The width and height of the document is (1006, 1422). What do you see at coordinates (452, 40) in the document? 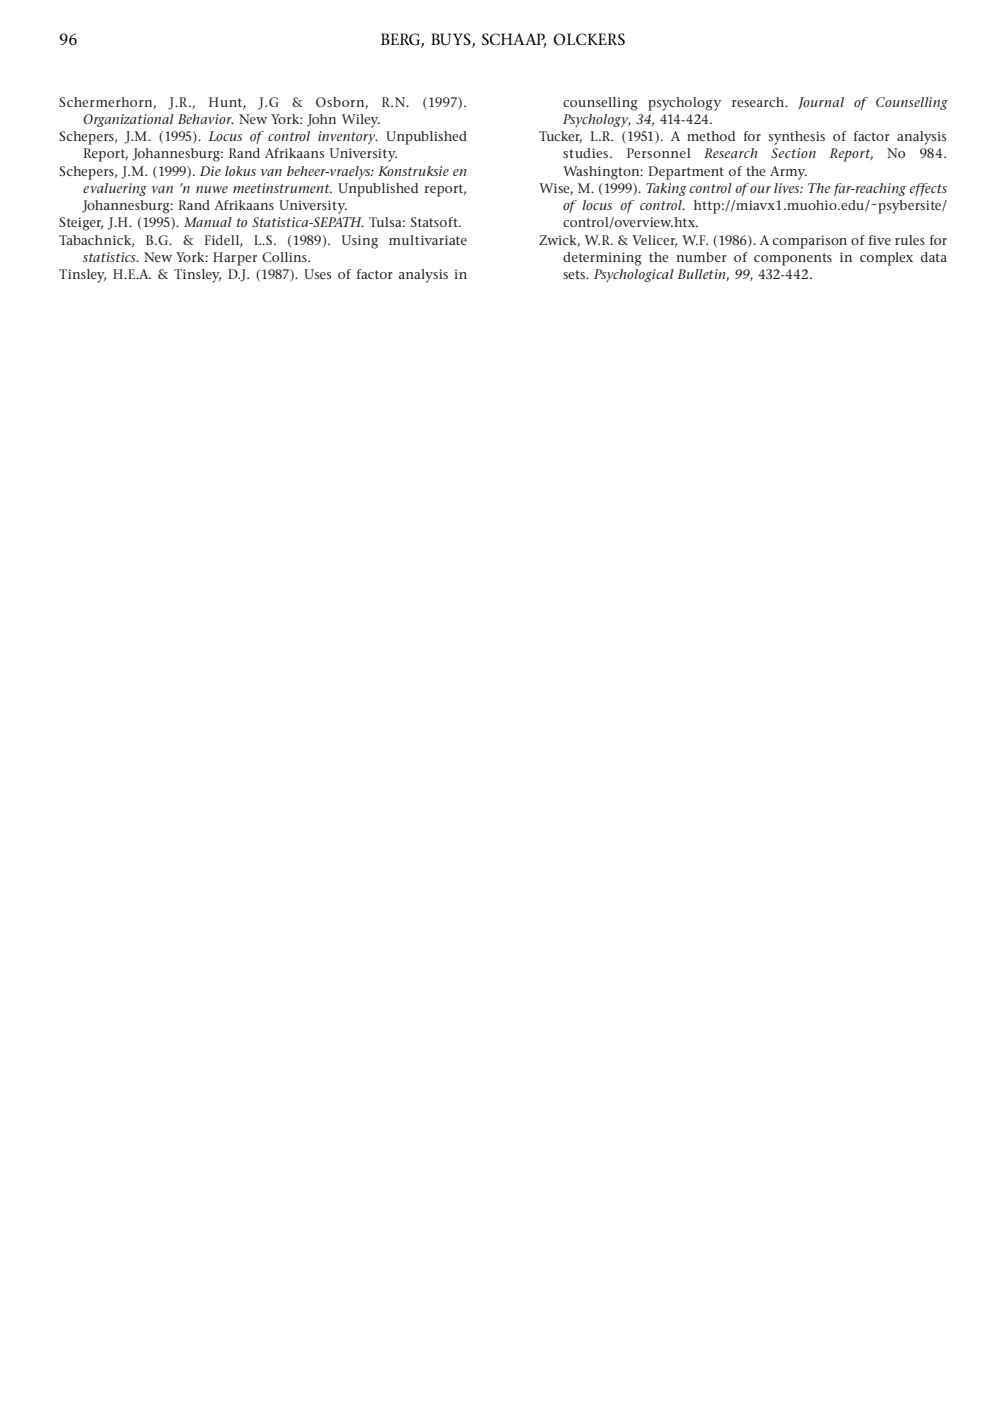
I see `BUYS` at bounding box center [452, 40].
